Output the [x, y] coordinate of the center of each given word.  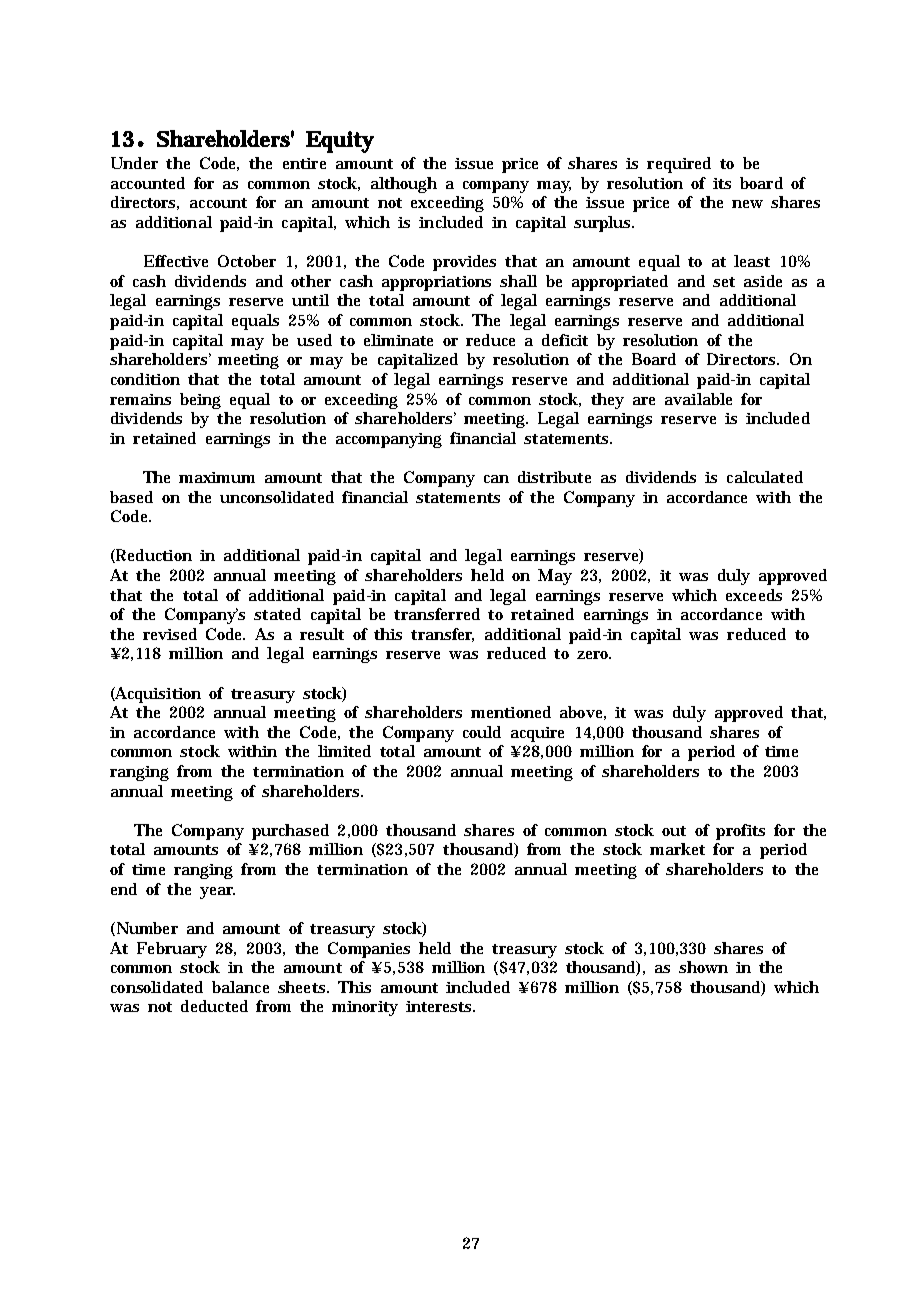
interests [440, 1006]
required [679, 165]
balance [240, 987]
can [496, 479]
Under [134, 163]
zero [594, 655]
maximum [217, 477]
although [404, 185]
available [698, 399]
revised [170, 634]
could [482, 732]
